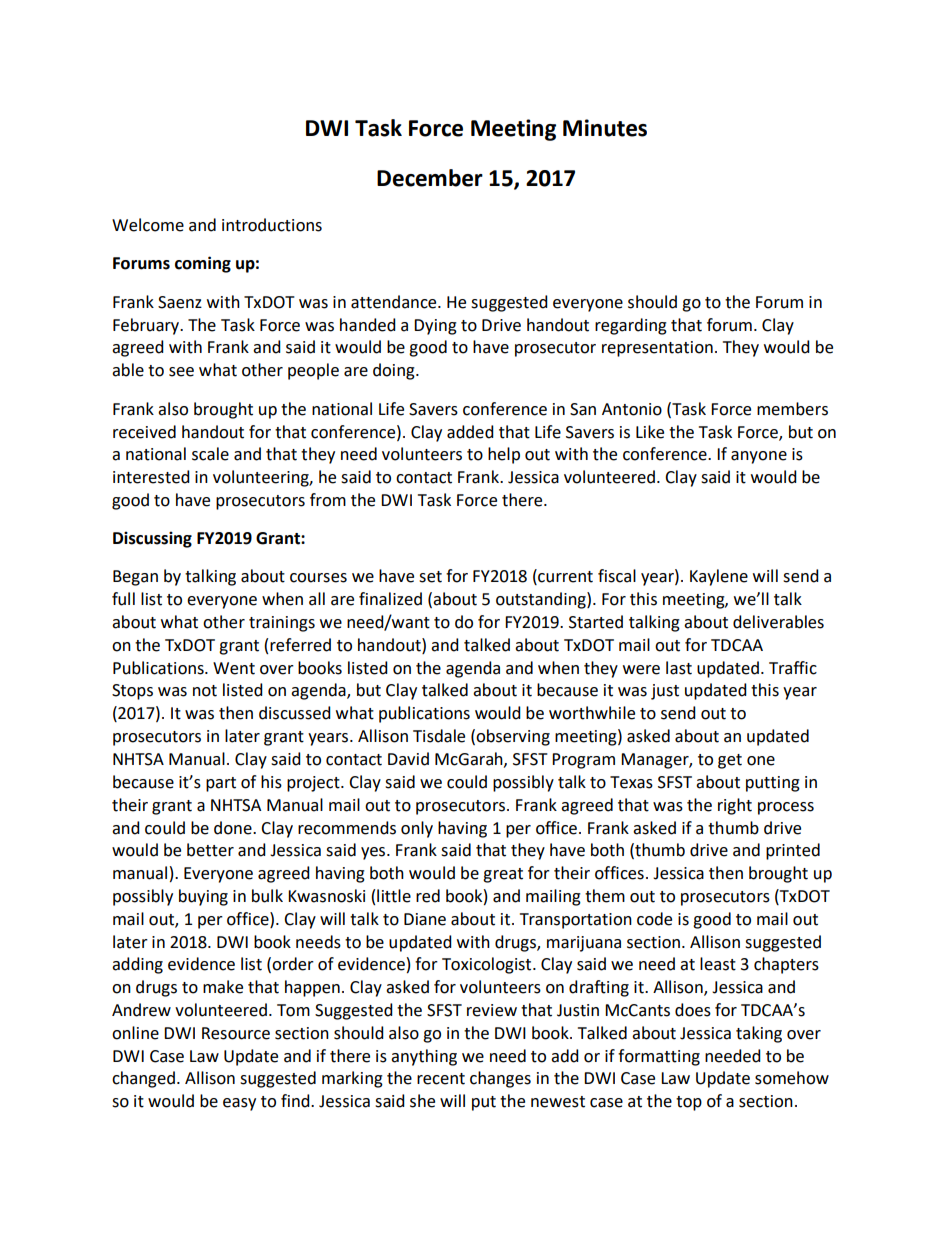 The height and width of the screenshot is (1233, 952). What do you see at coordinates (430, 178) in the screenshot?
I see `December` at bounding box center [430, 178].
